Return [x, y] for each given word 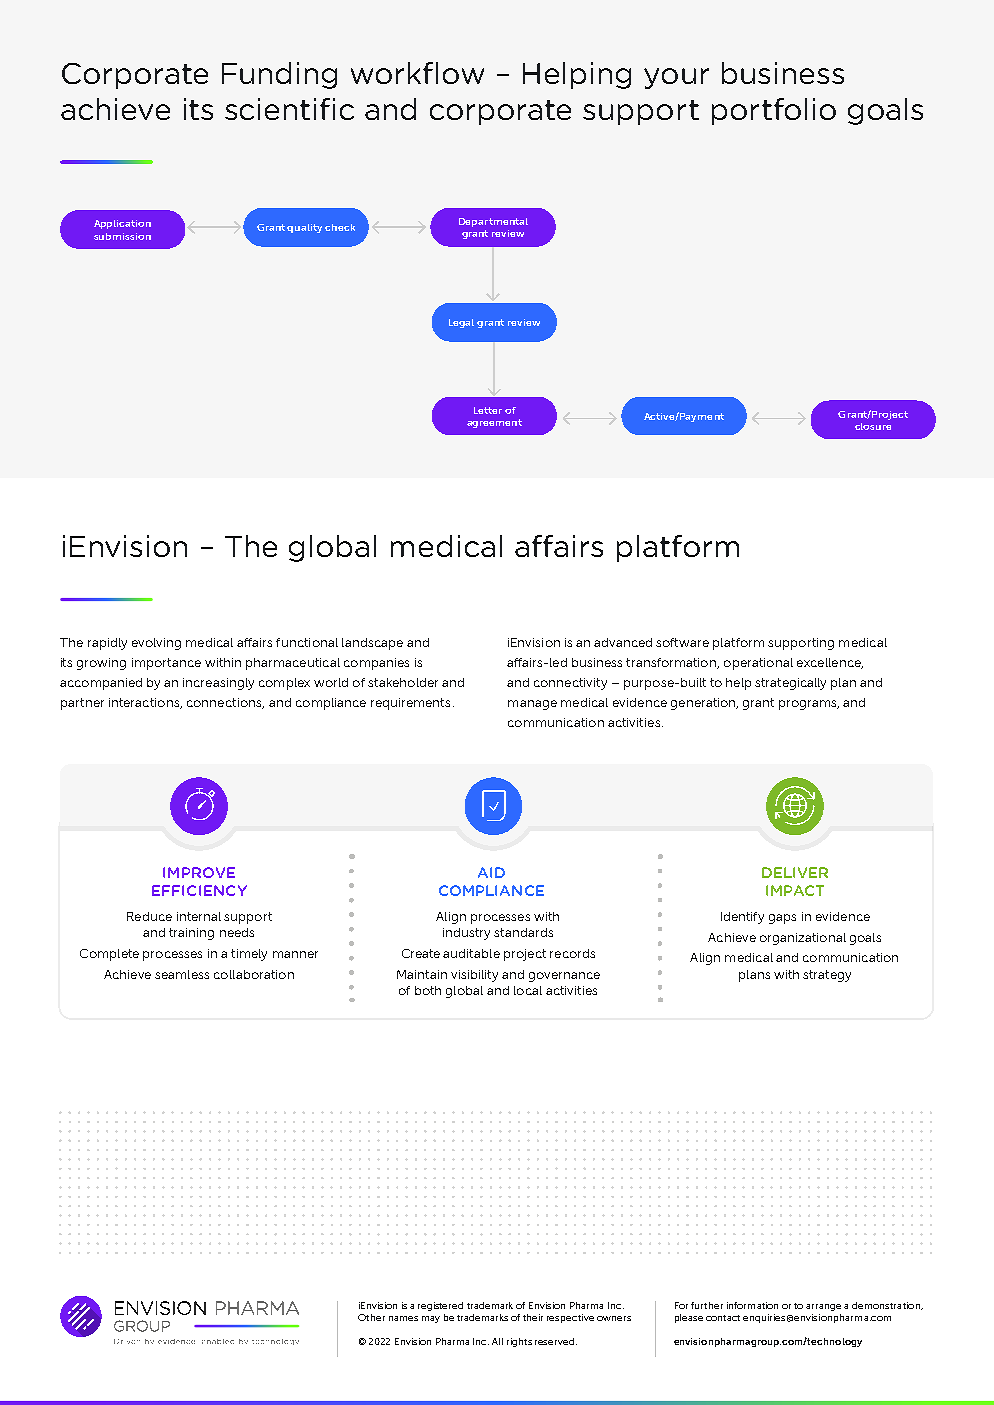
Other [371, 1317]
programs [809, 705]
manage [532, 705]
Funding [279, 75]
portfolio [774, 111]
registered [440, 1306]
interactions [145, 703]
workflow [417, 73]
